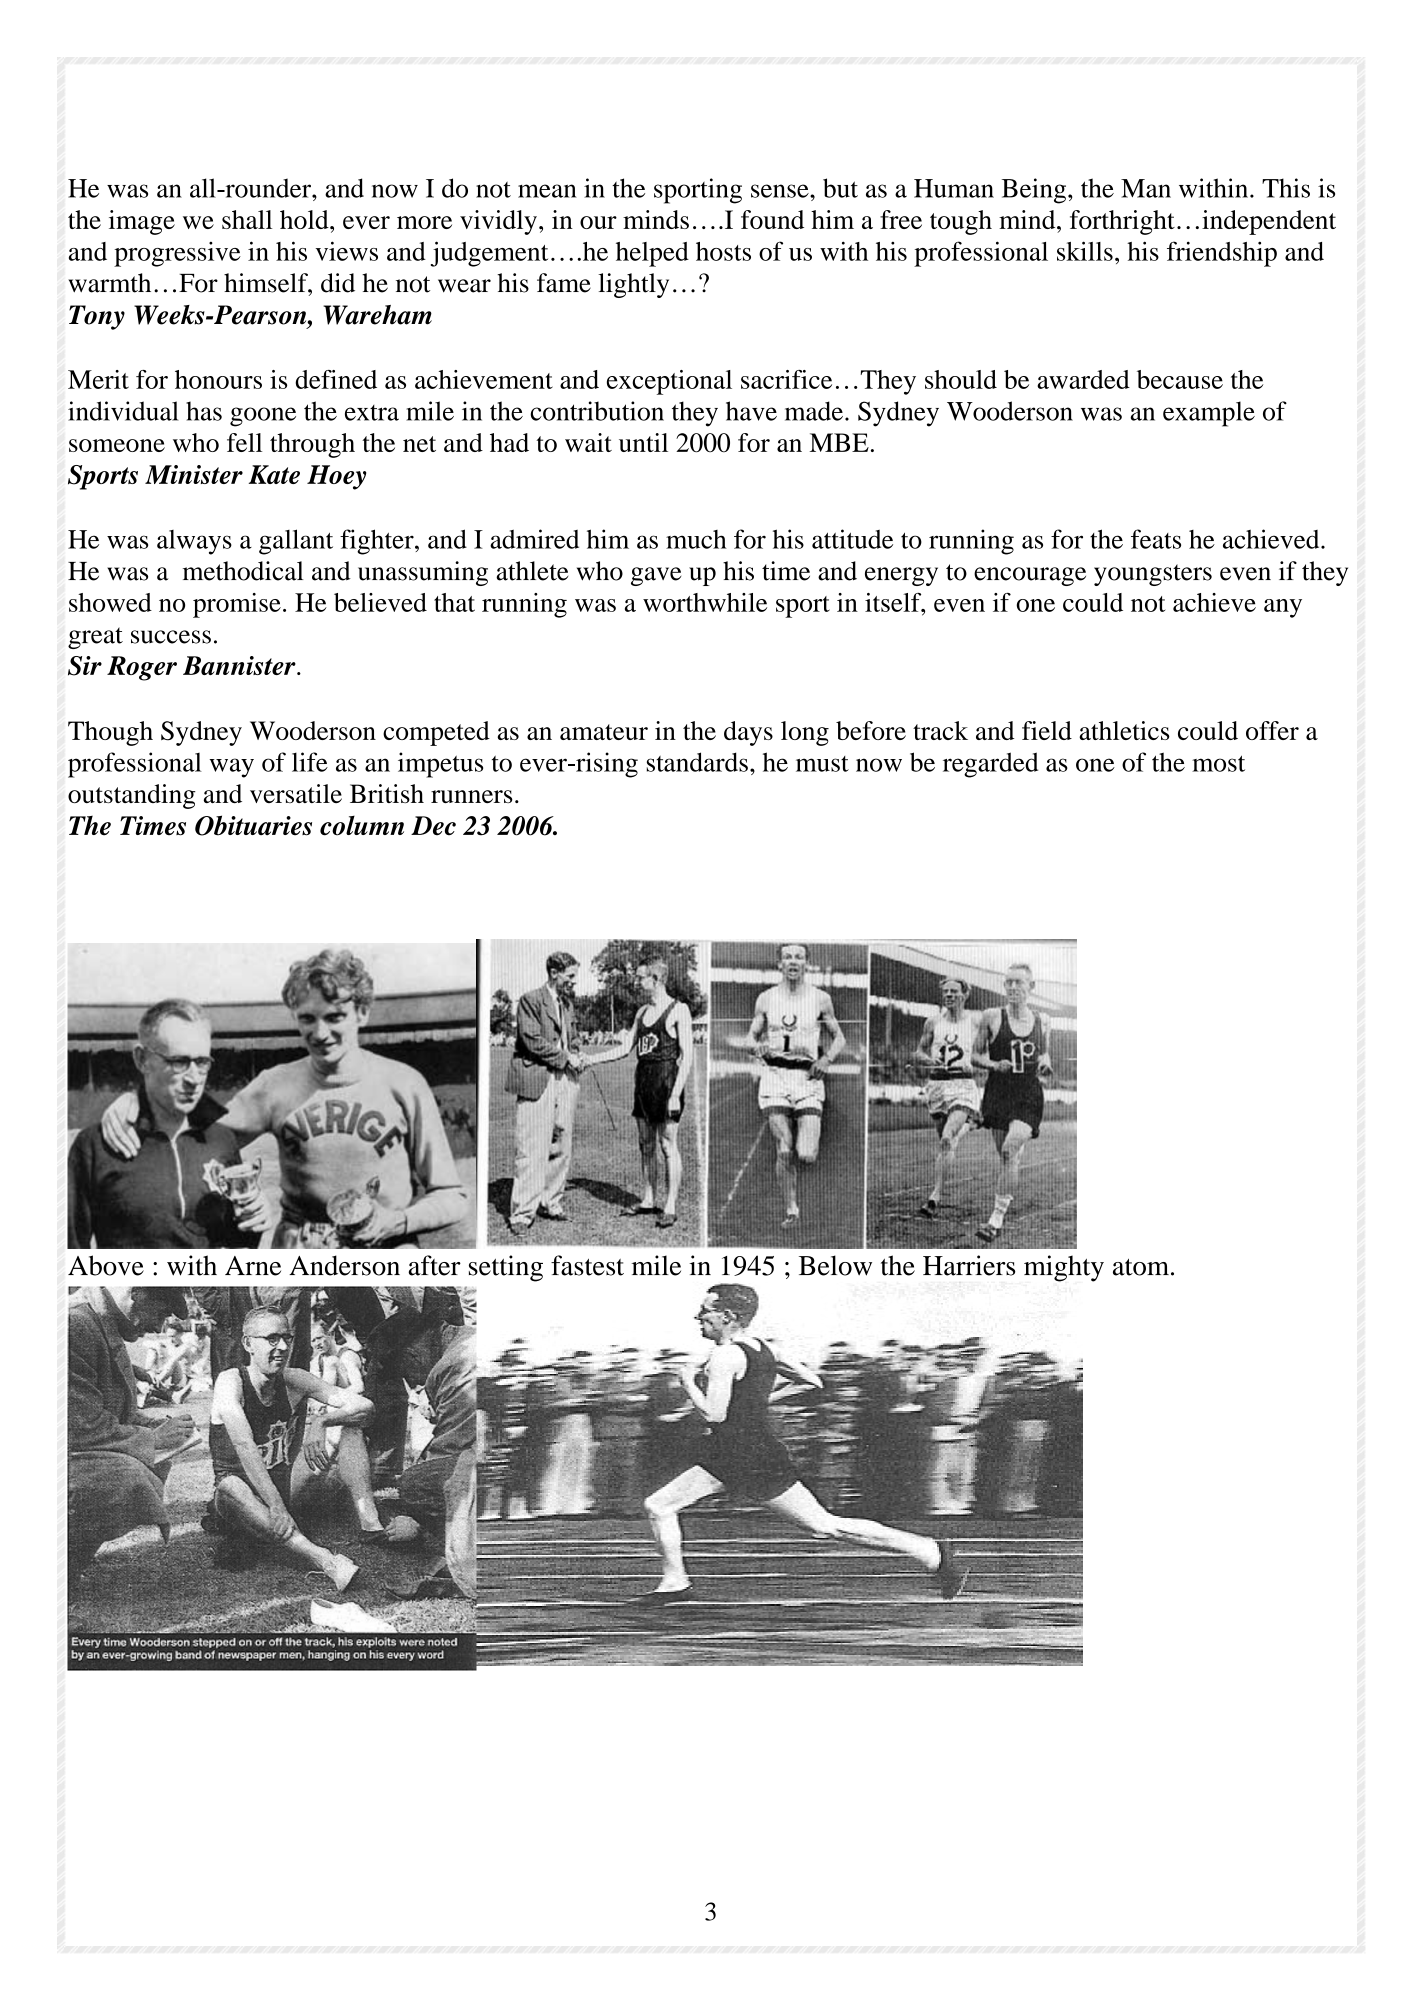 This page has height=2011, width=1421. Describe the element at coordinates (1085, 251) in the page. I see `skills` at that location.
